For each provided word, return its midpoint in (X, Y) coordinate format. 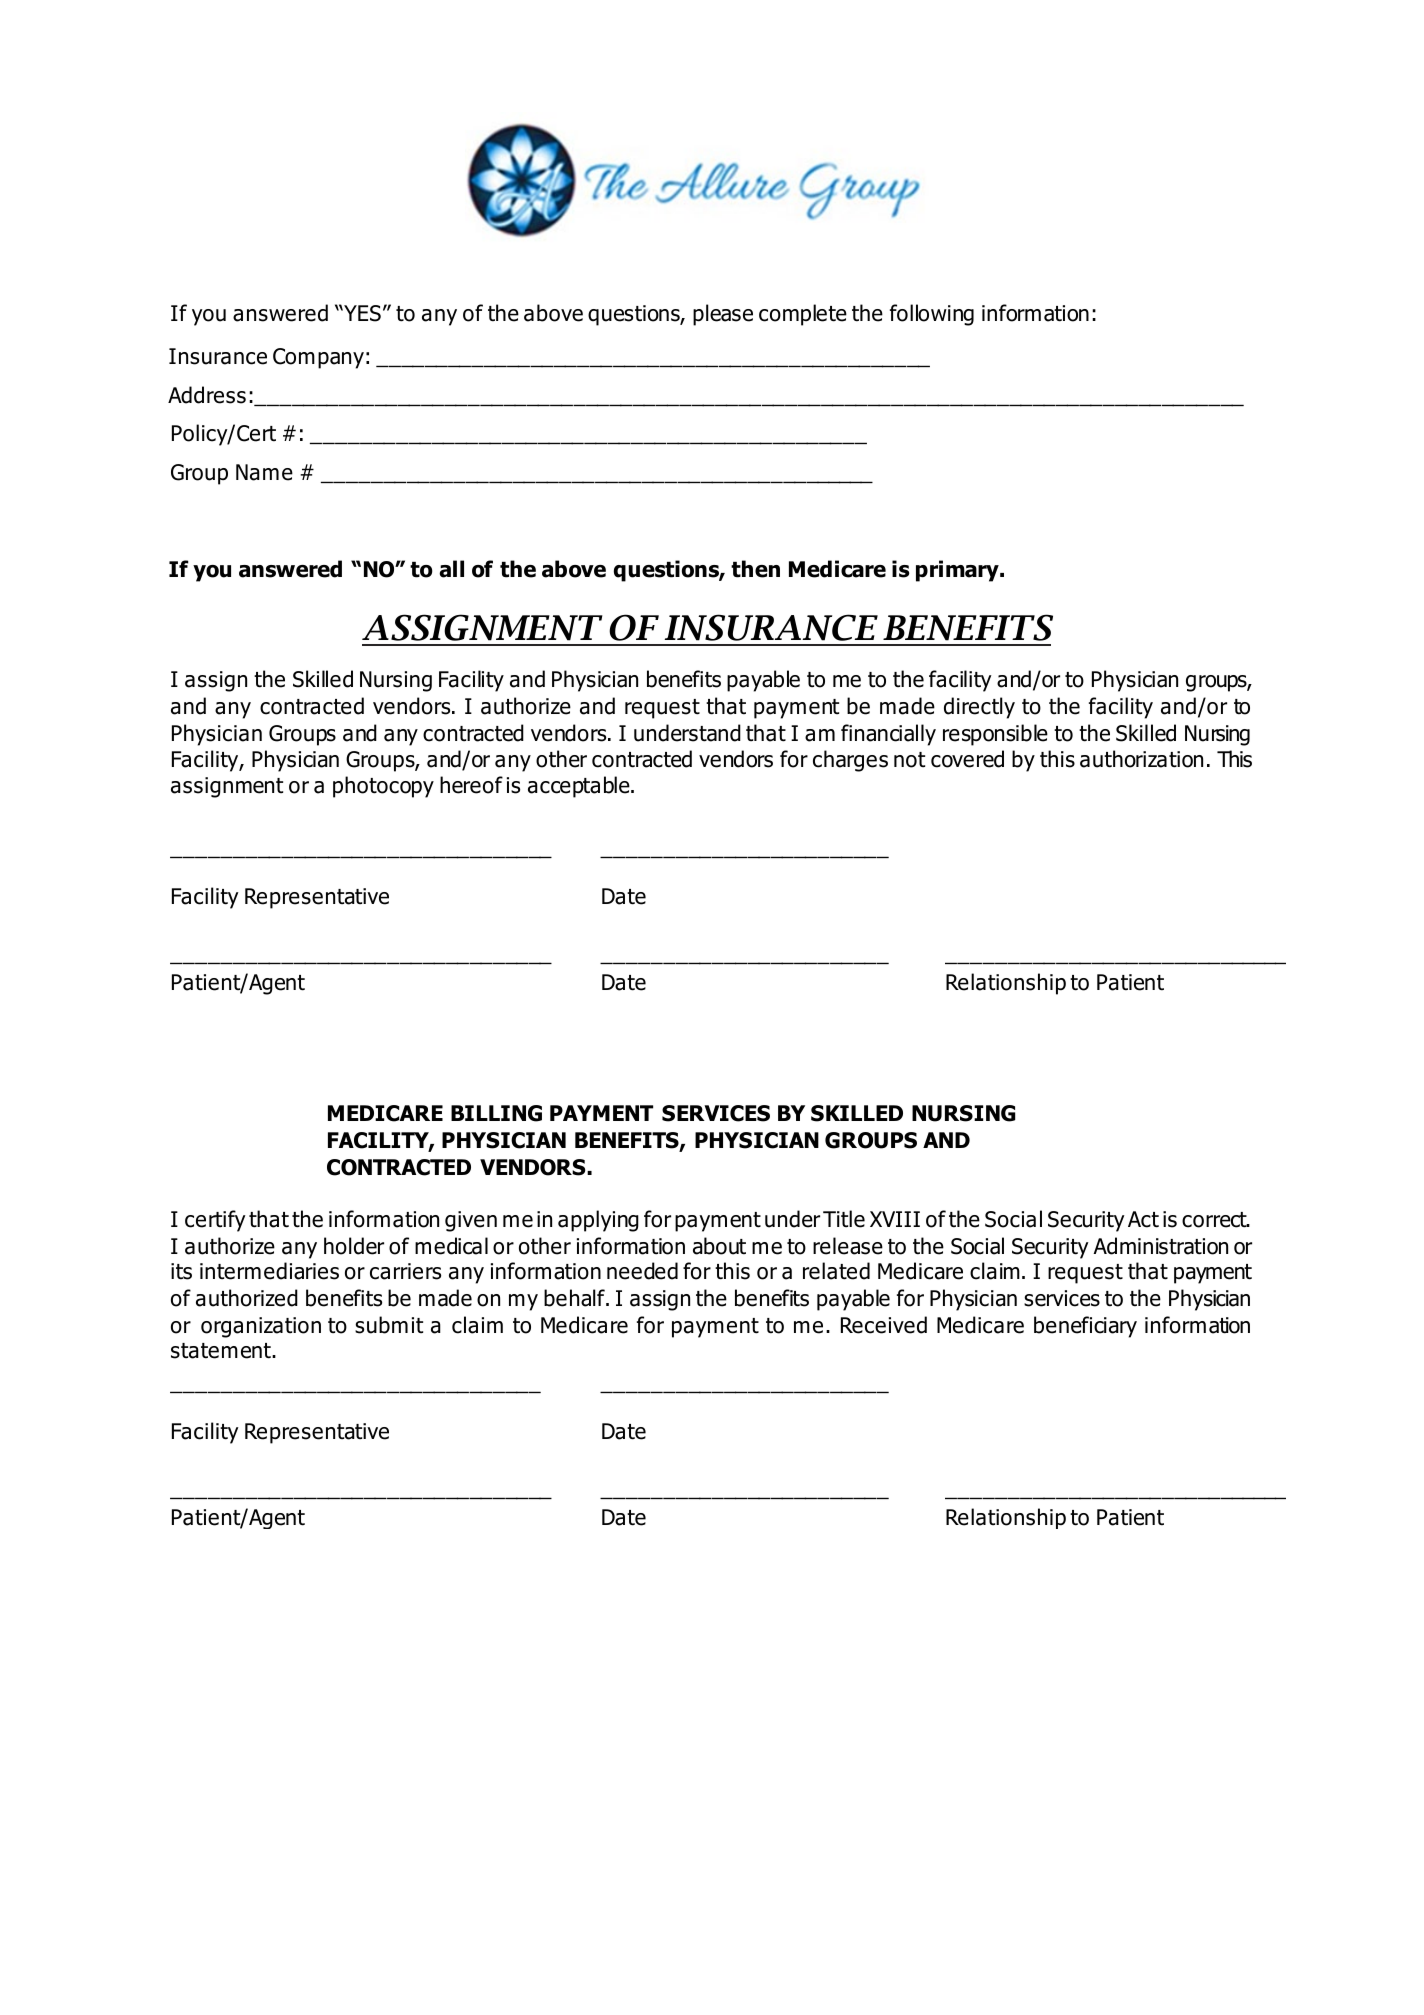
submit (389, 1325)
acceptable (580, 787)
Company (318, 358)
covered (967, 759)
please (723, 315)
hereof (471, 785)
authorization (1141, 759)
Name (264, 472)
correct (1215, 1220)
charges (850, 761)
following (932, 315)
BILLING (496, 1113)
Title (844, 1219)
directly (979, 708)
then (755, 569)
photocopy (383, 787)
